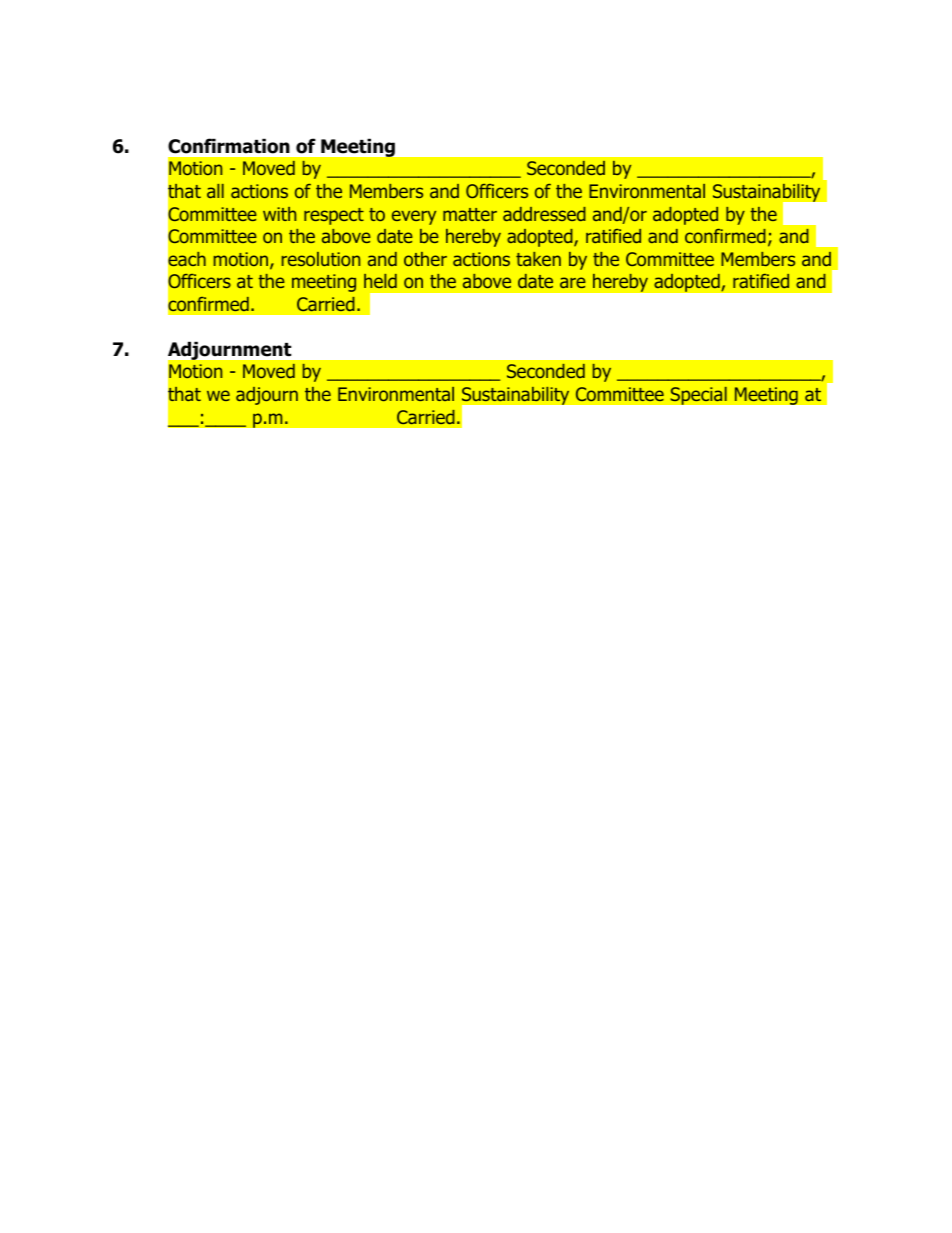  Describe the element at coordinates (229, 146) in the document. I see `Confirmation` at that location.
